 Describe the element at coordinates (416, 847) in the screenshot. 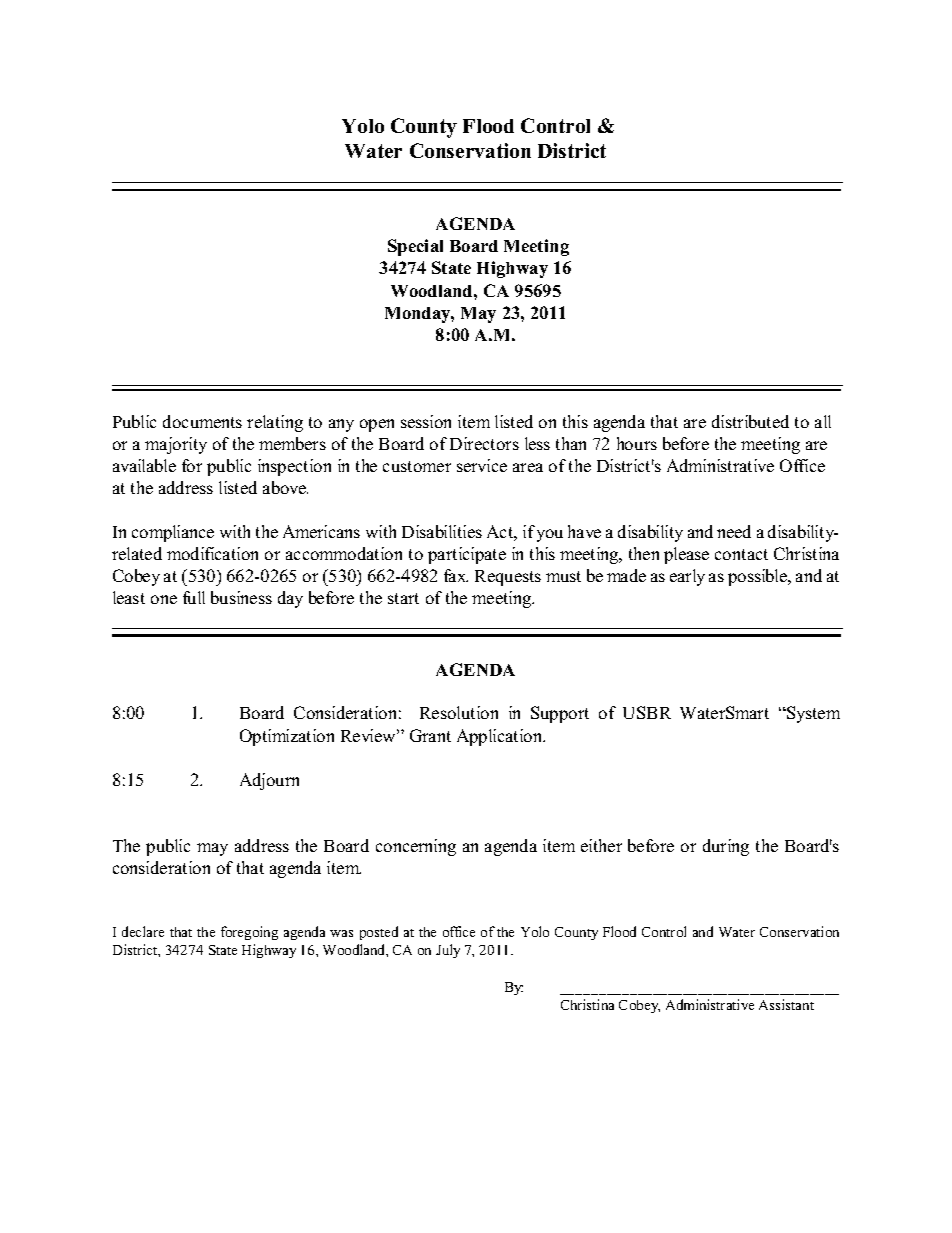

I see `concerning` at that location.
